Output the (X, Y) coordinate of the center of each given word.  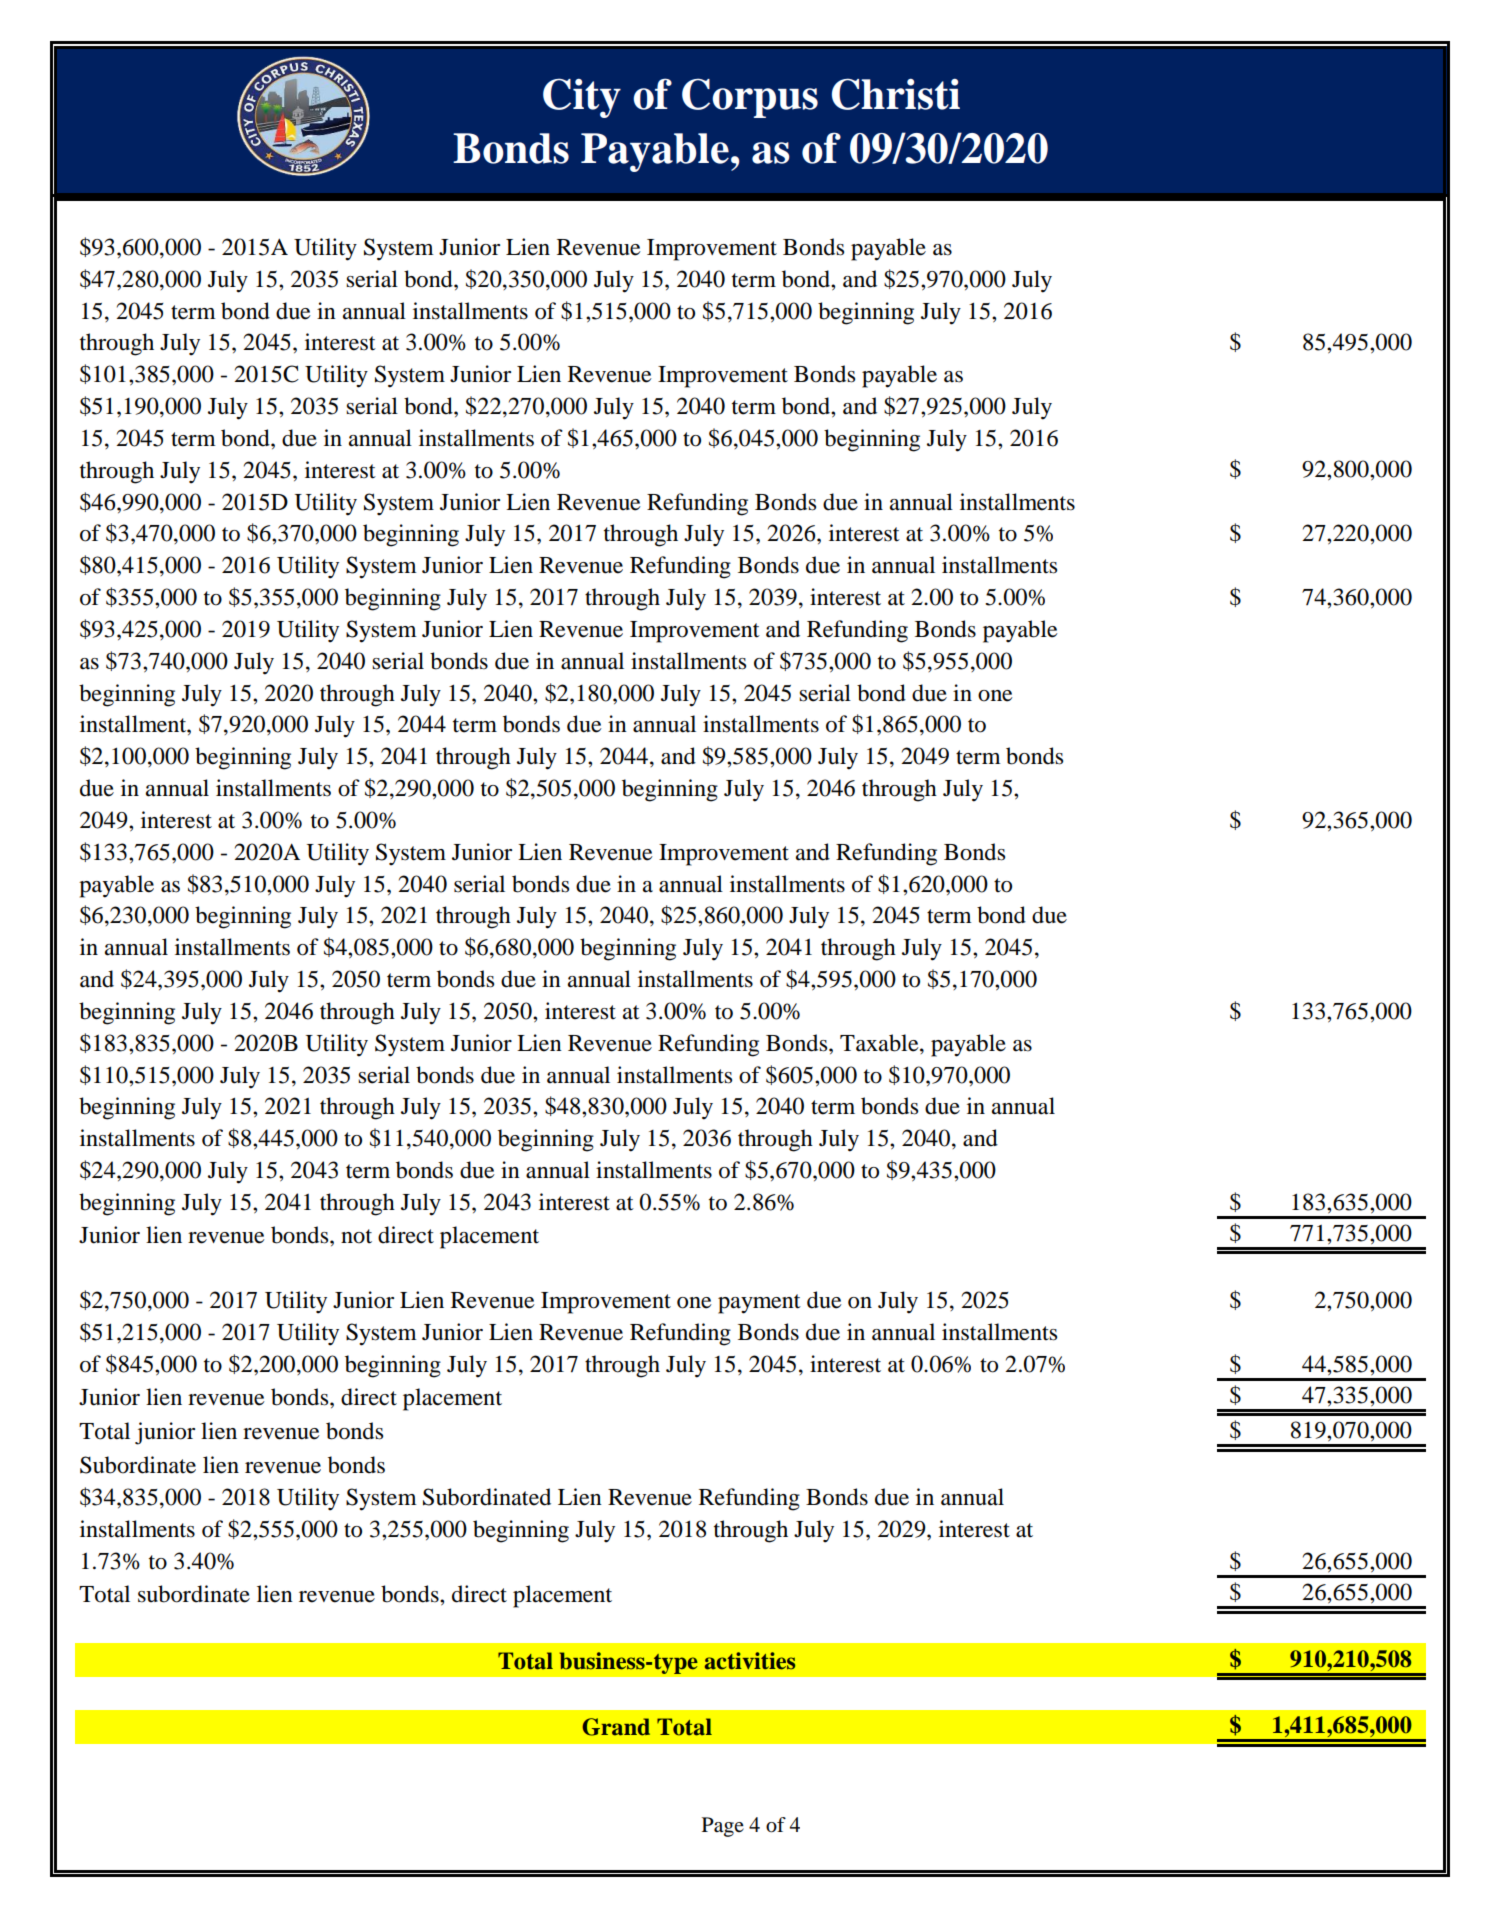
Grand (616, 1727)
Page (723, 1827)
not (356, 1236)
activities (750, 1661)
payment (759, 1304)
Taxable (880, 1043)
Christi (896, 94)
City (582, 98)
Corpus (750, 98)
